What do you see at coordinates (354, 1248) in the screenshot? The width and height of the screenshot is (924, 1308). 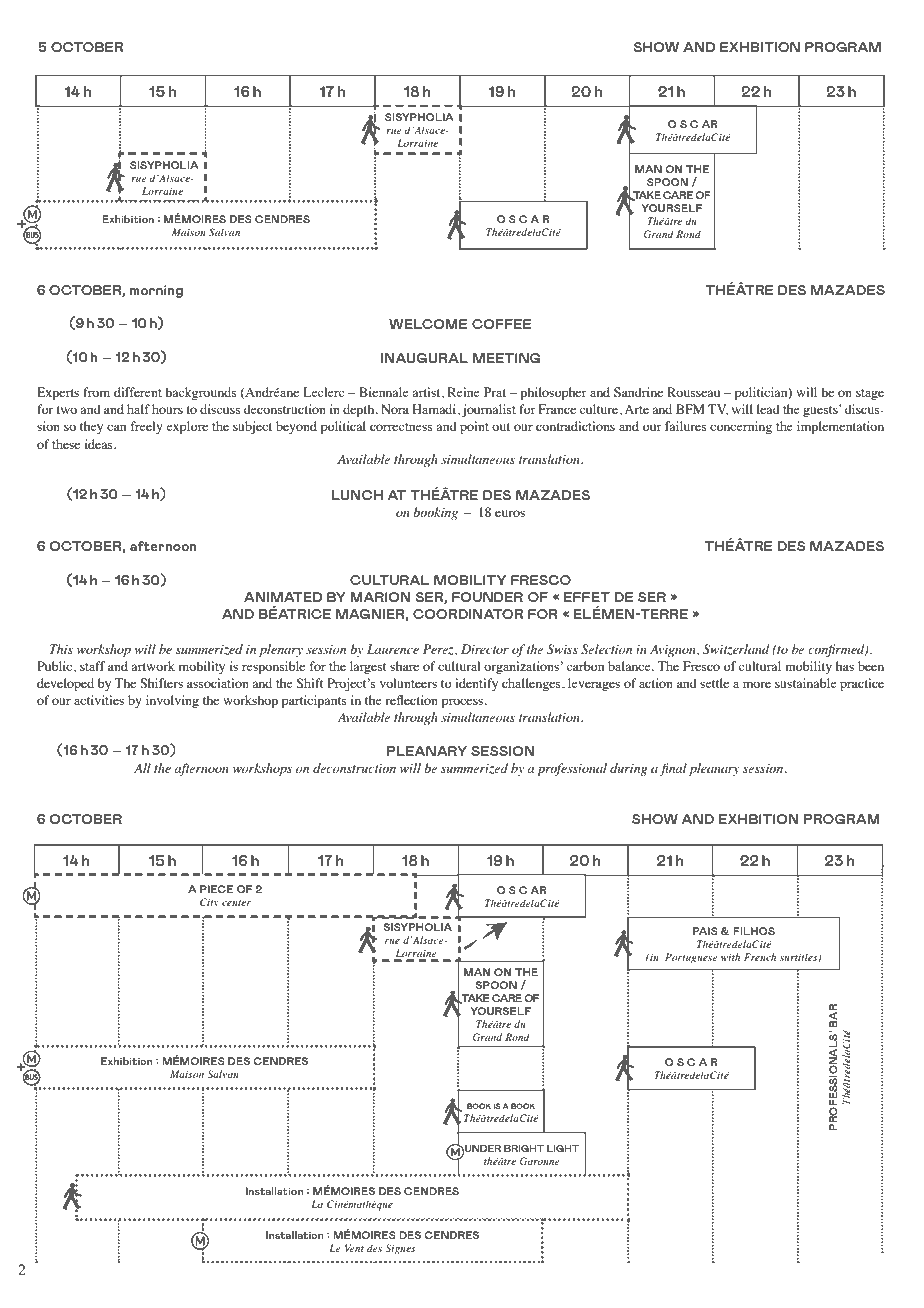 I see `Vent` at bounding box center [354, 1248].
